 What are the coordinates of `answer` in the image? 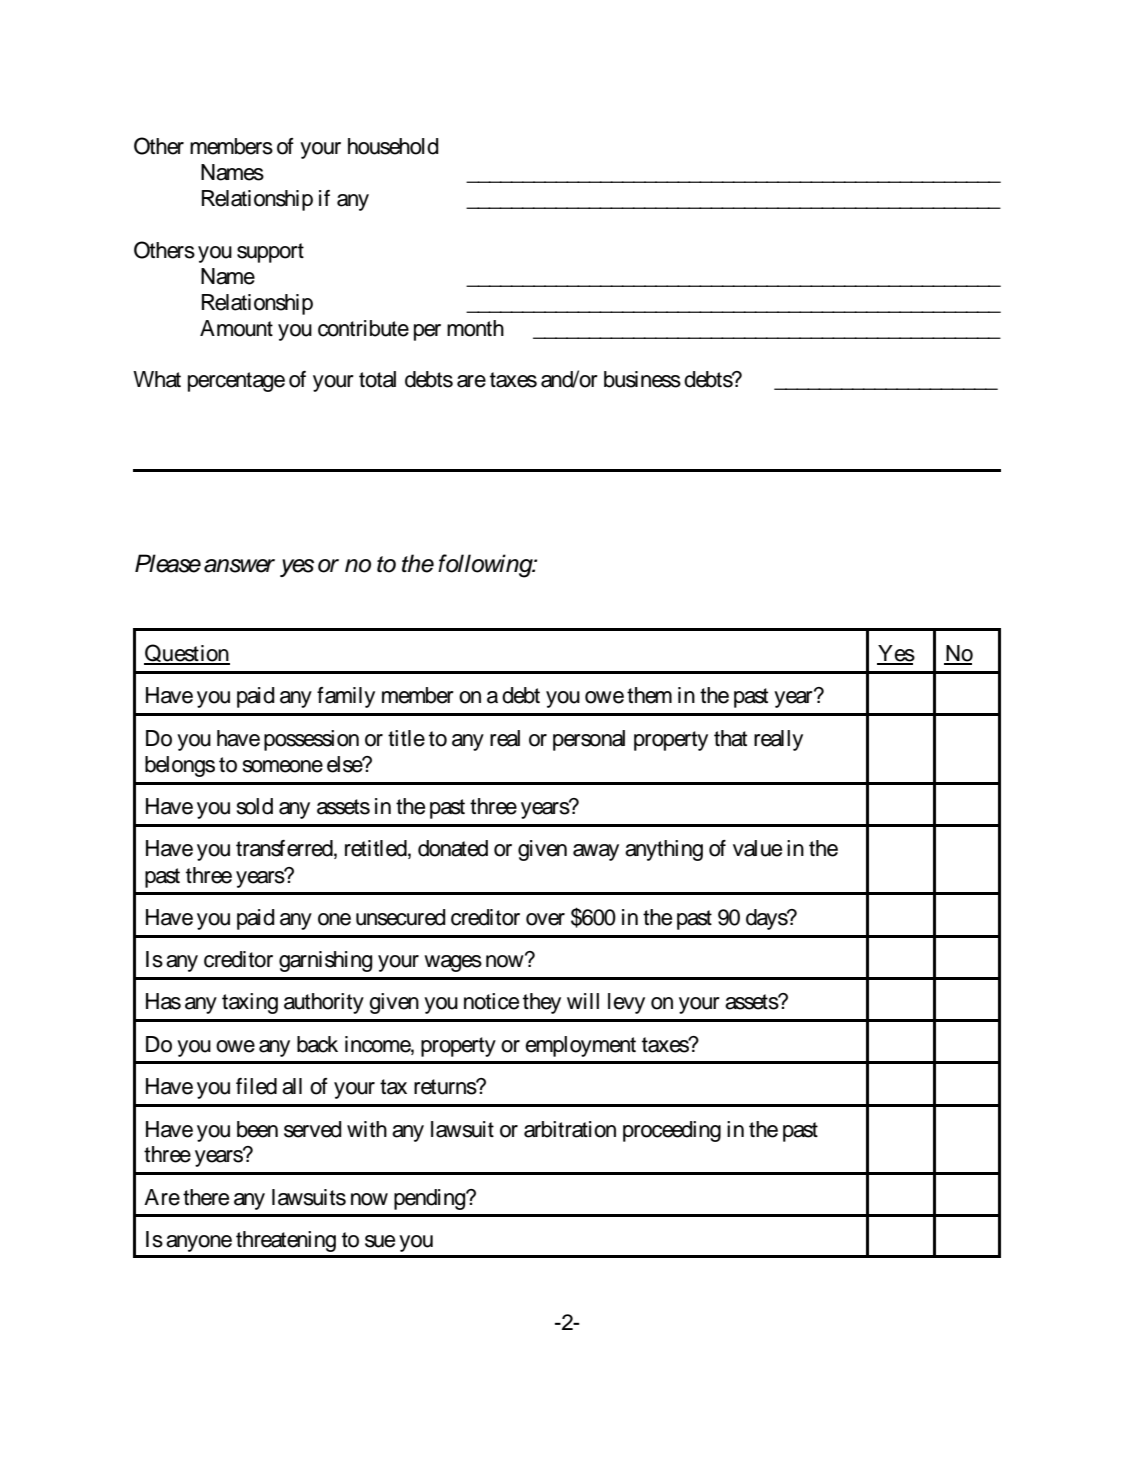 It's located at (239, 566).
